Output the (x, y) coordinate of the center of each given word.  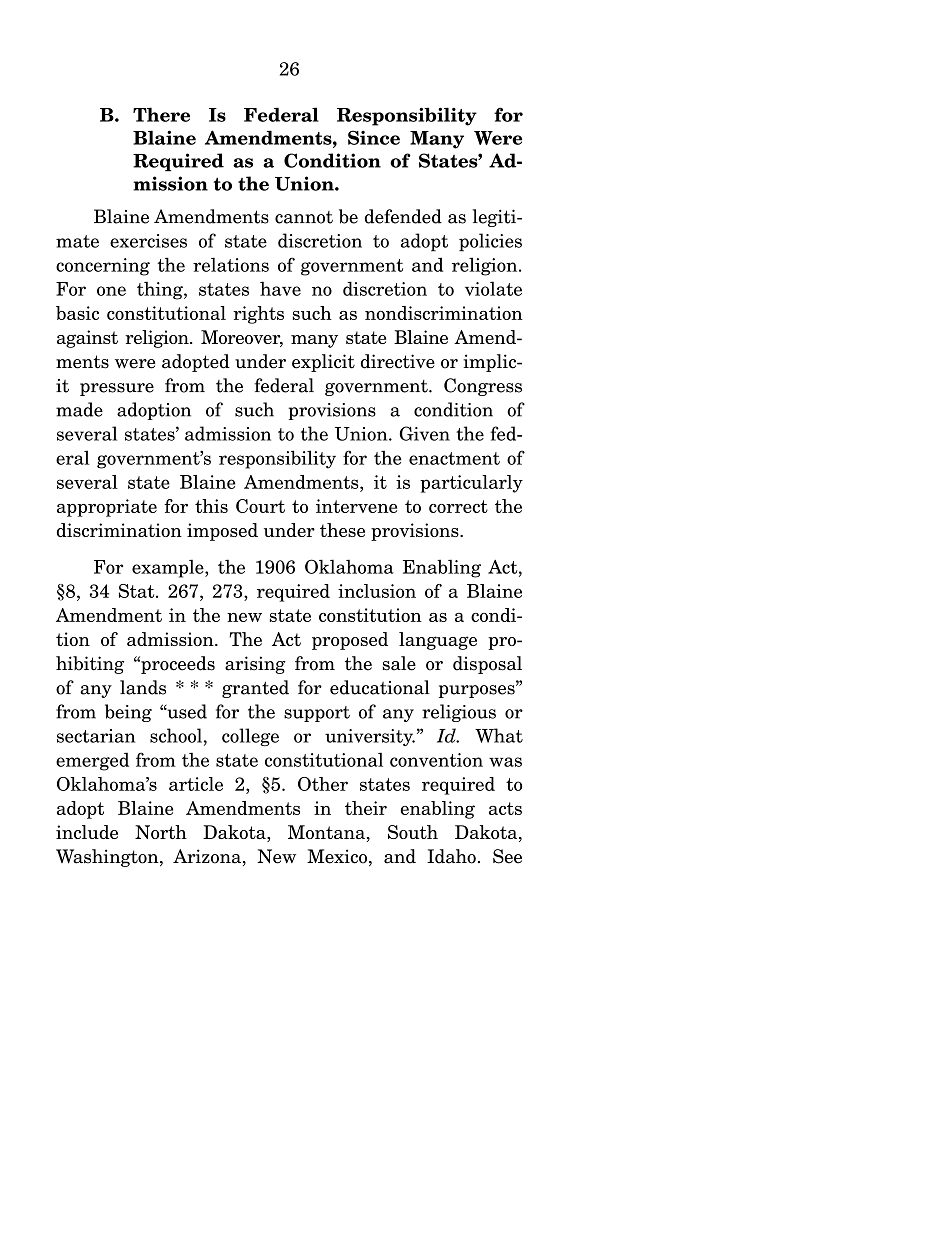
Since (374, 137)
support (317, 714)
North (161, 832)
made (79, 409)
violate (493, 288)
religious (459, 713)
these (342, 530)
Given (425, 433)
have (280, 288)
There (161, 114)
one (111, 291)
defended (403, 216)
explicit (323, 363)
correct (458, 506)
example (169, 568)
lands (143, 687)
